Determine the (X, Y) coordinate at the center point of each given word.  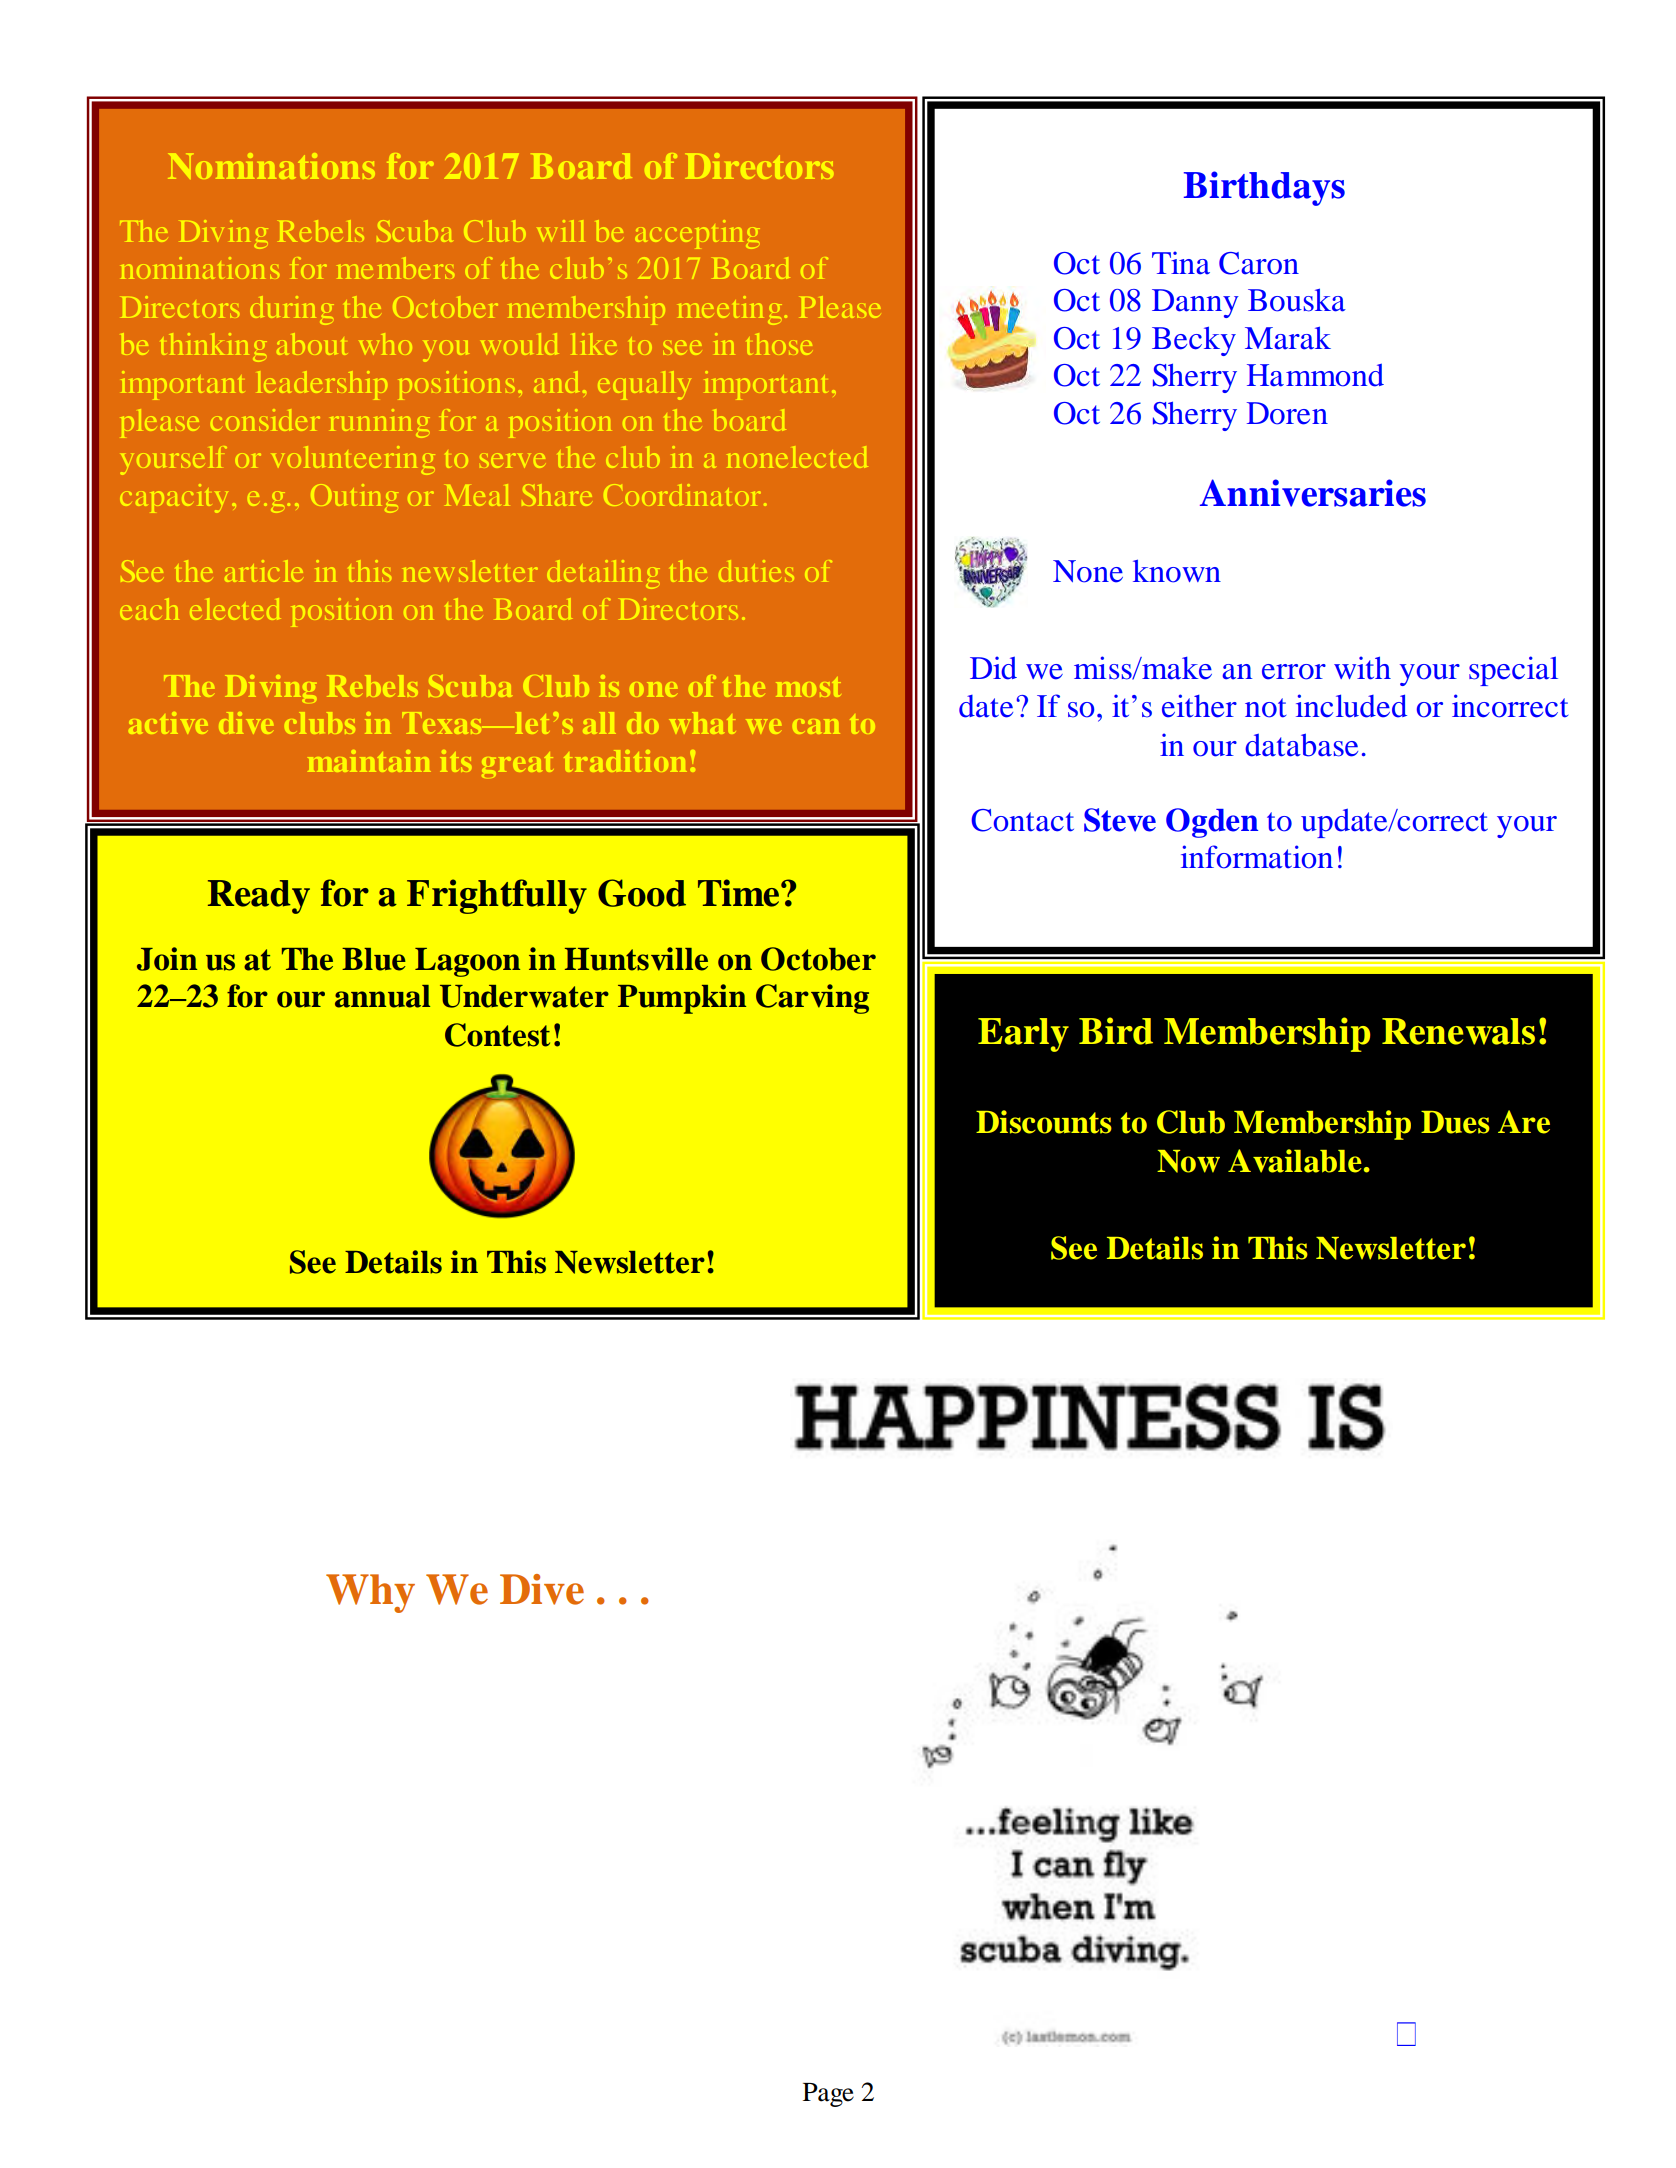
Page (828, 2095)
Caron (1259, 263)
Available (1295, 1161)
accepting (697, 234)
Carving (812, 999)
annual (382, 996)
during (292, 310)
